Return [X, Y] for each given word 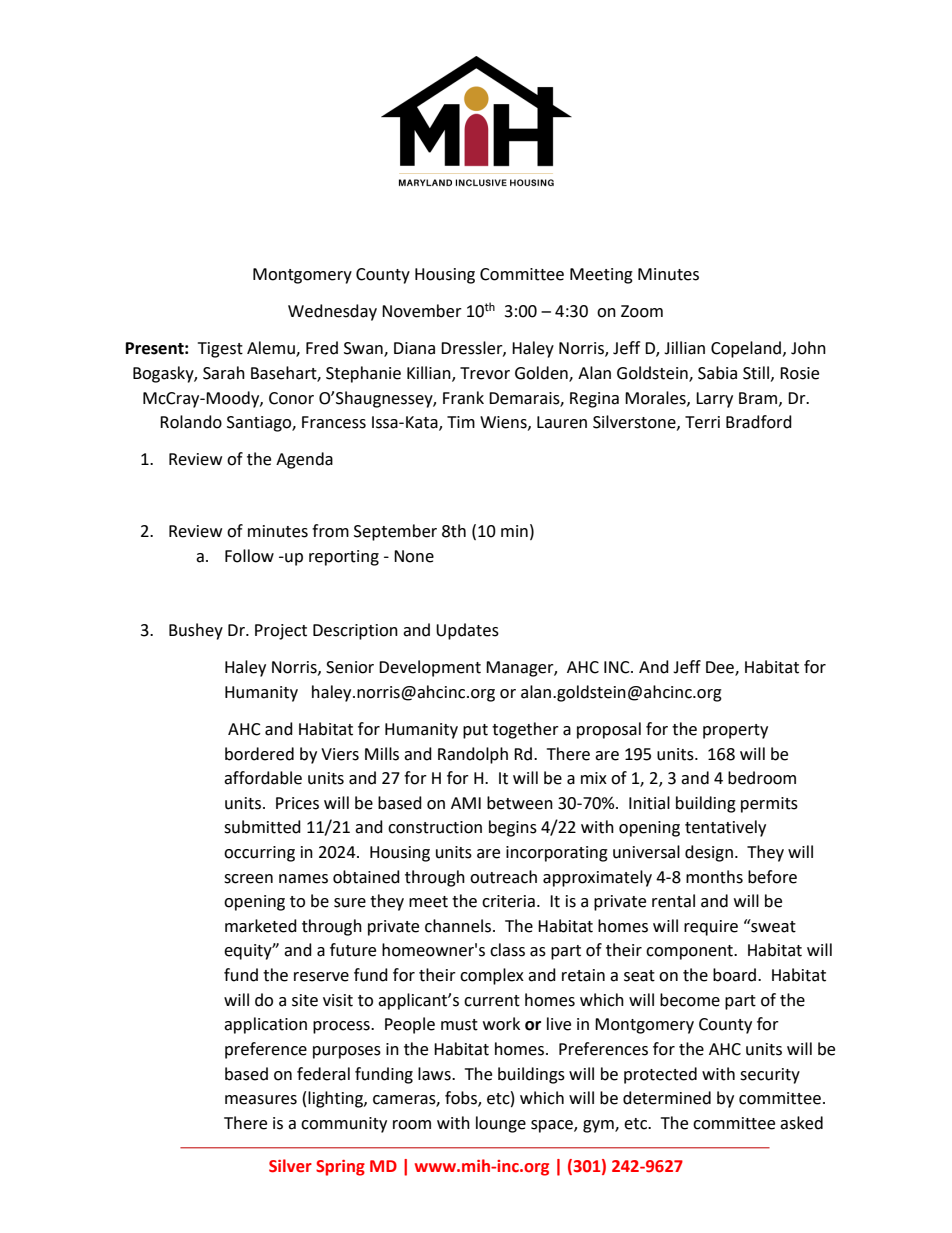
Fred [322, 348]
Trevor [485, 373]
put [475, 731]
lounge [501, 1124]
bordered [259, 754]
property [735, 731]
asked [801, 1123]
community [344, 1125]
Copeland [746, 349]
